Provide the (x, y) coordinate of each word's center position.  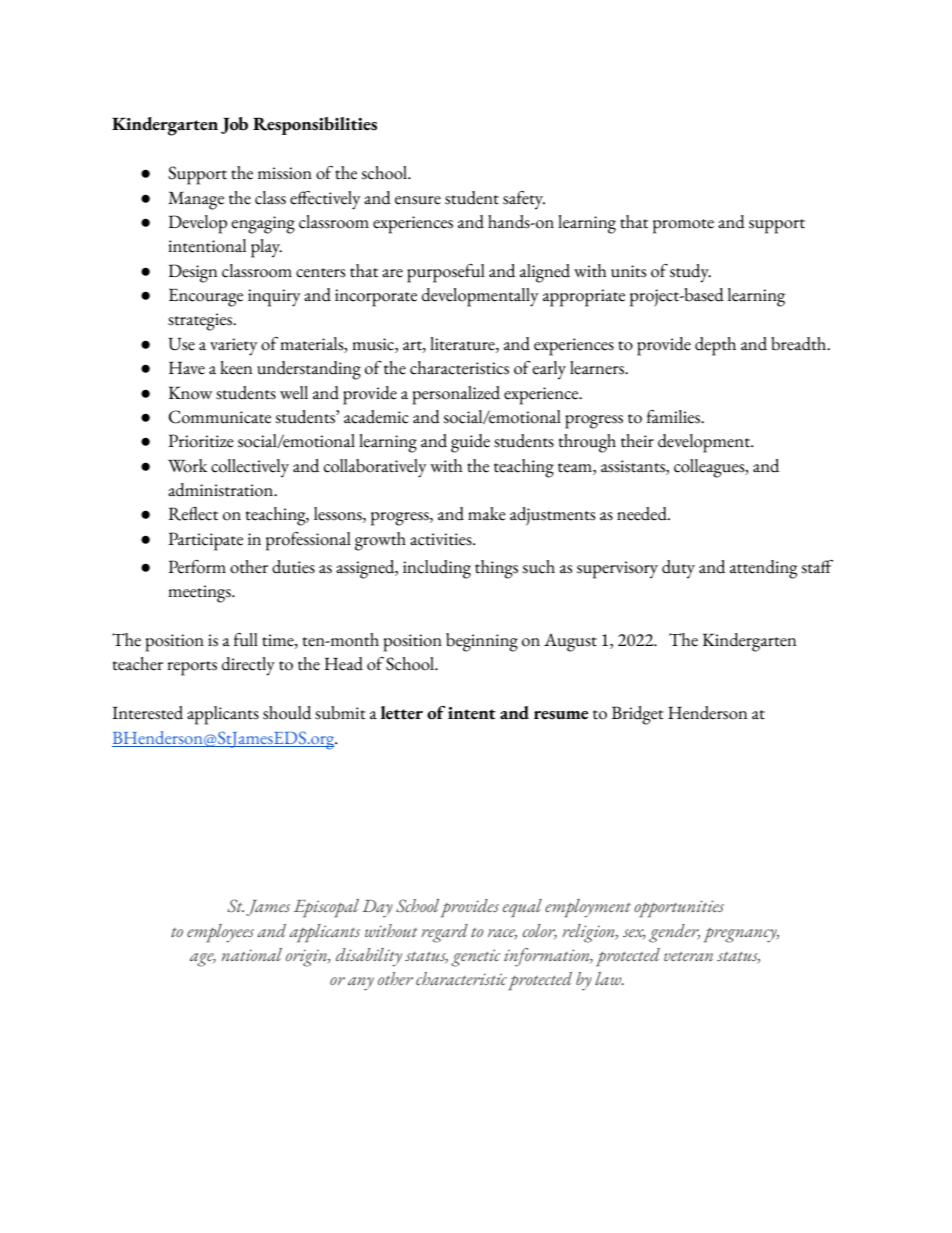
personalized (456, 395)
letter (402, 713)
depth (715, 346)
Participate (206, 541)
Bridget (637, 715)
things (496, 569)
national (252, 954)
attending (763, 569)
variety (234, 347)
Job (234, 125)
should (287, 713)
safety (524, 200)
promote (683, 226)
